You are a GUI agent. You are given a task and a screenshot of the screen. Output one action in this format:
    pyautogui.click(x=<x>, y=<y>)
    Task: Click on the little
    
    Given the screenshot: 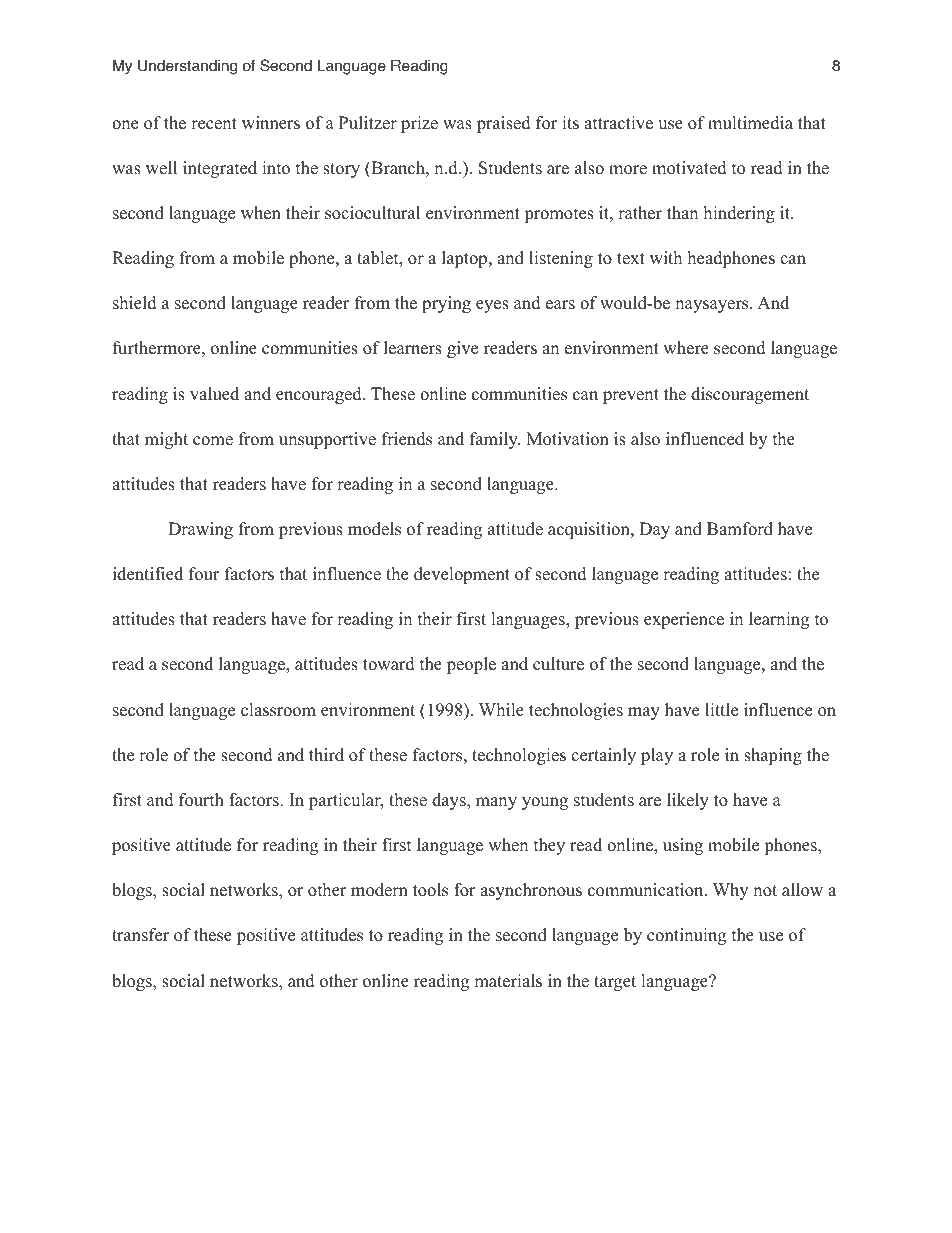 What is the action you would take?
    pyautogui.click(x=721, y=710)
